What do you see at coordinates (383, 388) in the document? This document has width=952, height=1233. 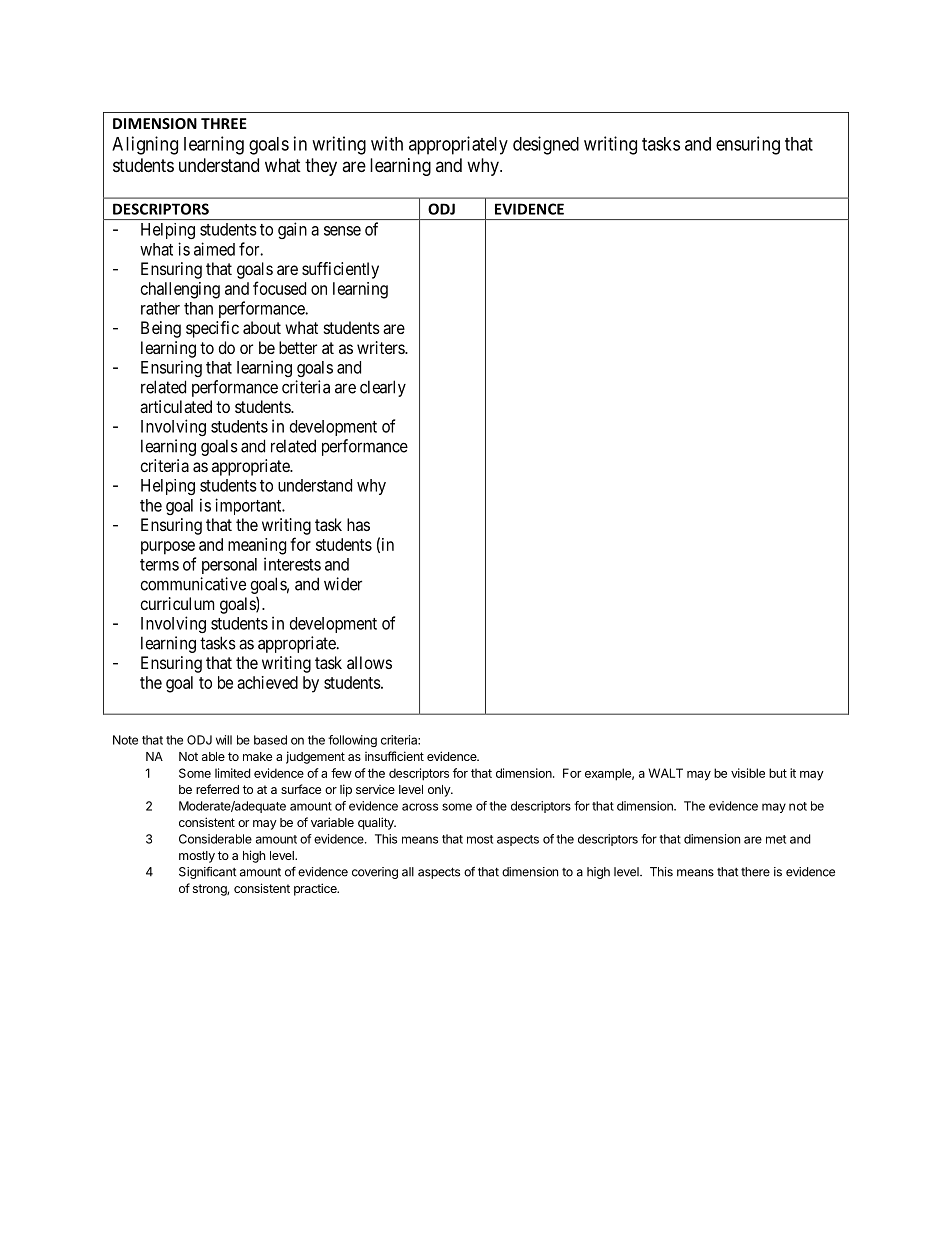 I see `clearly` at bounding box center [383, 388].
